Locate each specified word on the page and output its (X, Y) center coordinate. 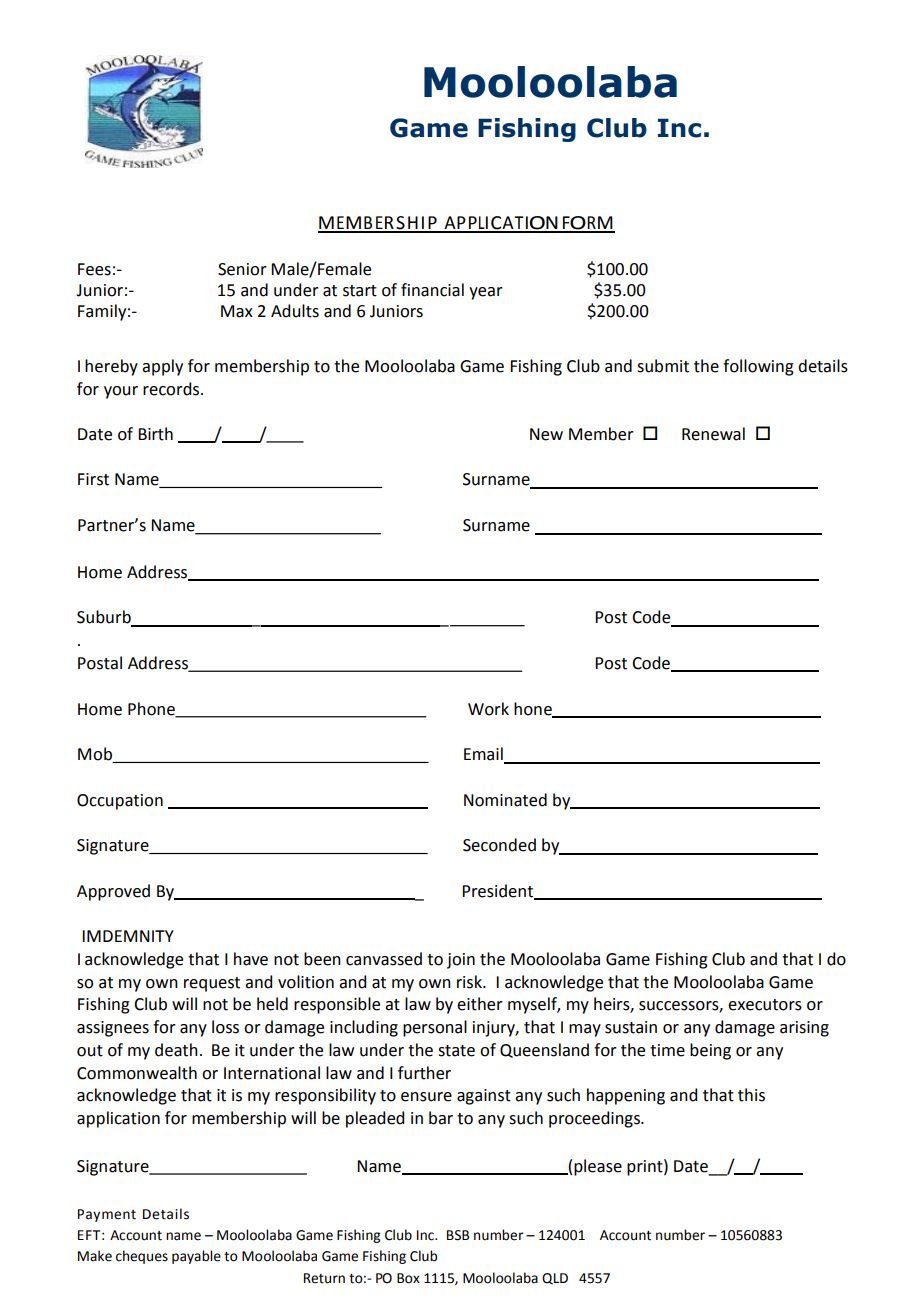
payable (196, 1257)
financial (432, 290)
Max (237, 311)
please (598, 1167)
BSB (458, 1235)
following (758, 367)
